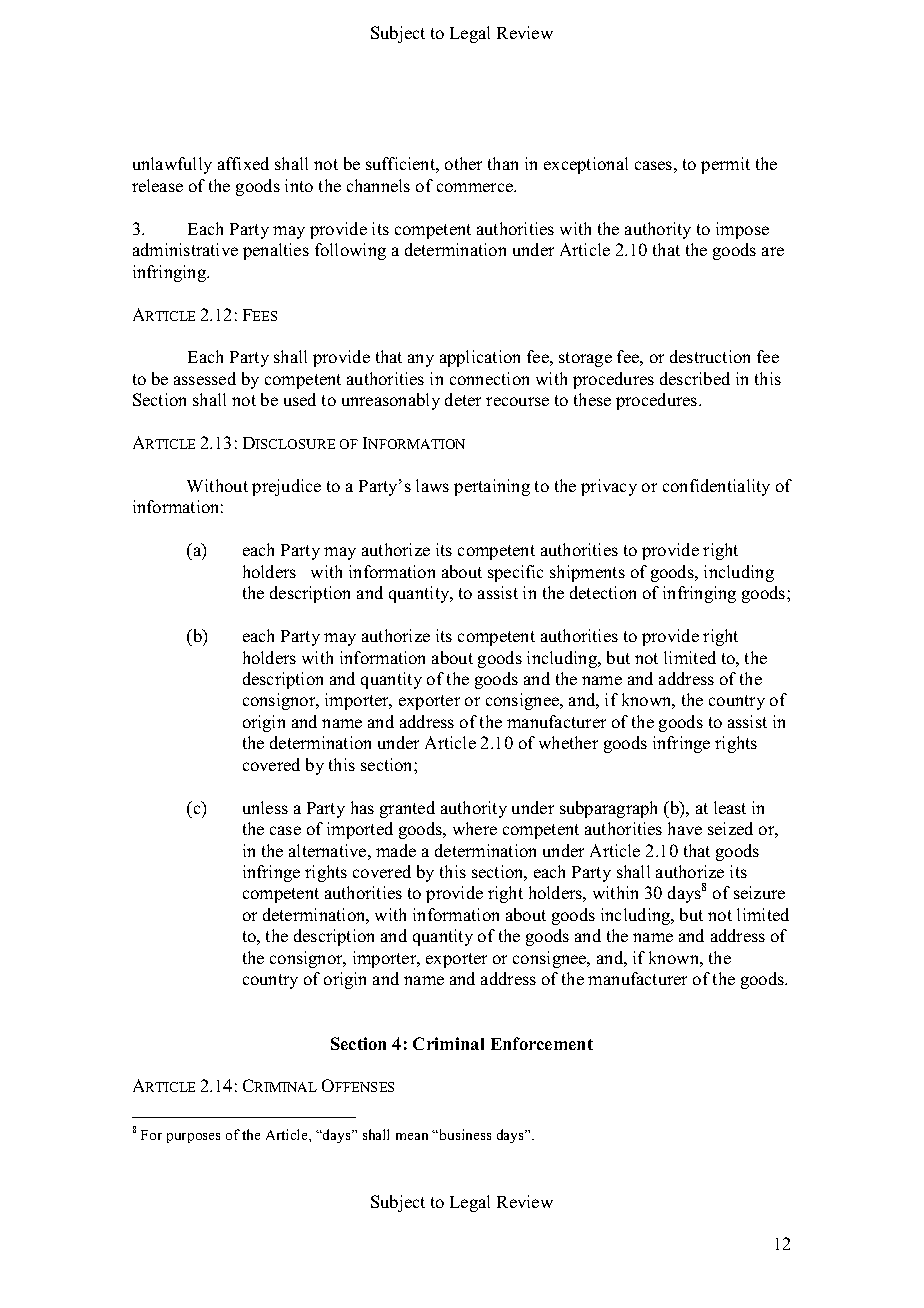  What do you see at coordinates (205, 378) in the document?
I see `assessed` at bounding box center [205, 378].
